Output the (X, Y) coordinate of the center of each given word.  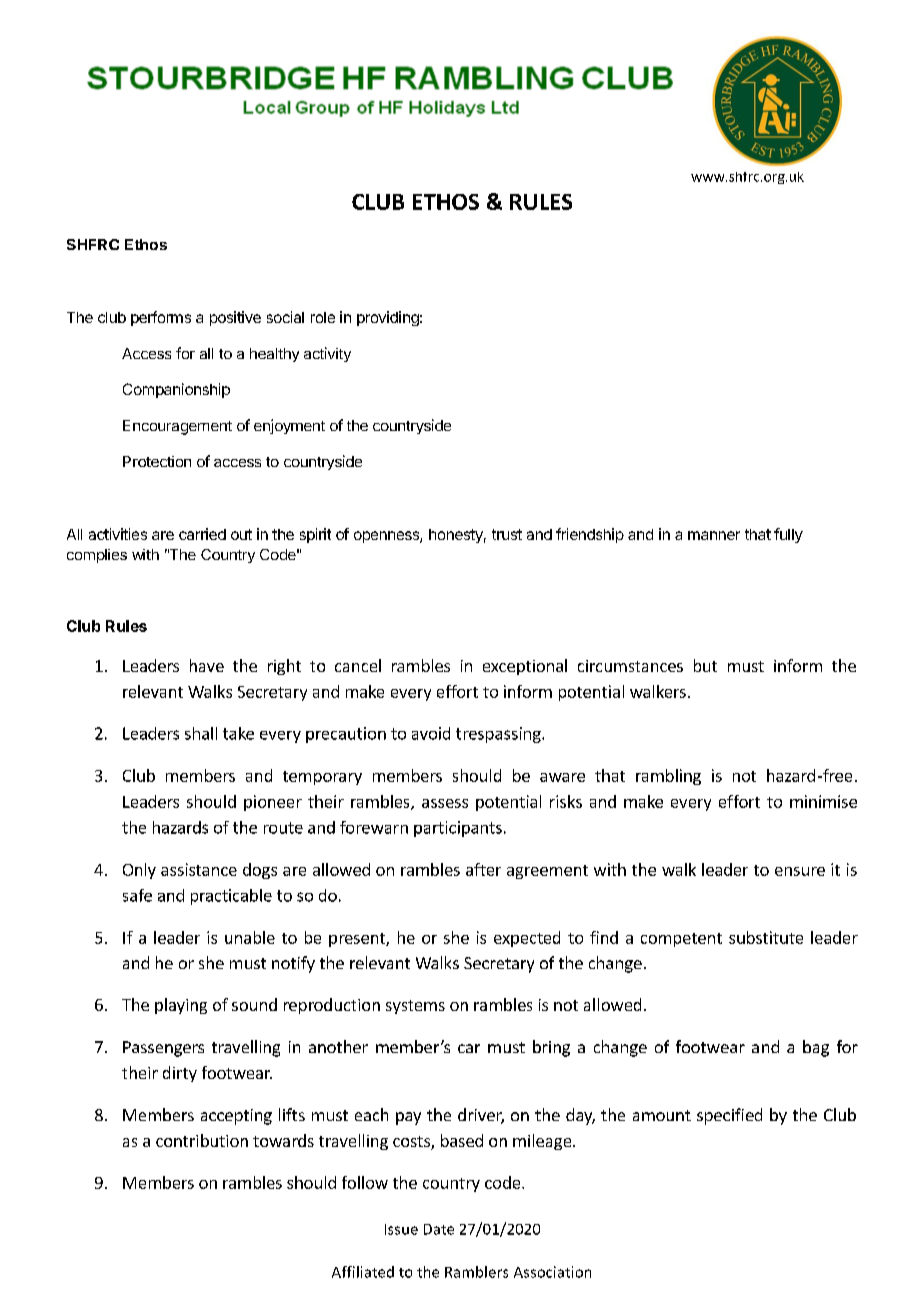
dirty (180, 1074)
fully (788, 535)
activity (327, 354)
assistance (199, 869)
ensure (800, 871)
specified (729, 1116)
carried (202, 534)
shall (201, 733)
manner (714, 535)
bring (551, 1048)
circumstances (630, 666)
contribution (202, 1140)
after (483, 869)
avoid (431, 733)
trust (507, 534)
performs (161, 318)
